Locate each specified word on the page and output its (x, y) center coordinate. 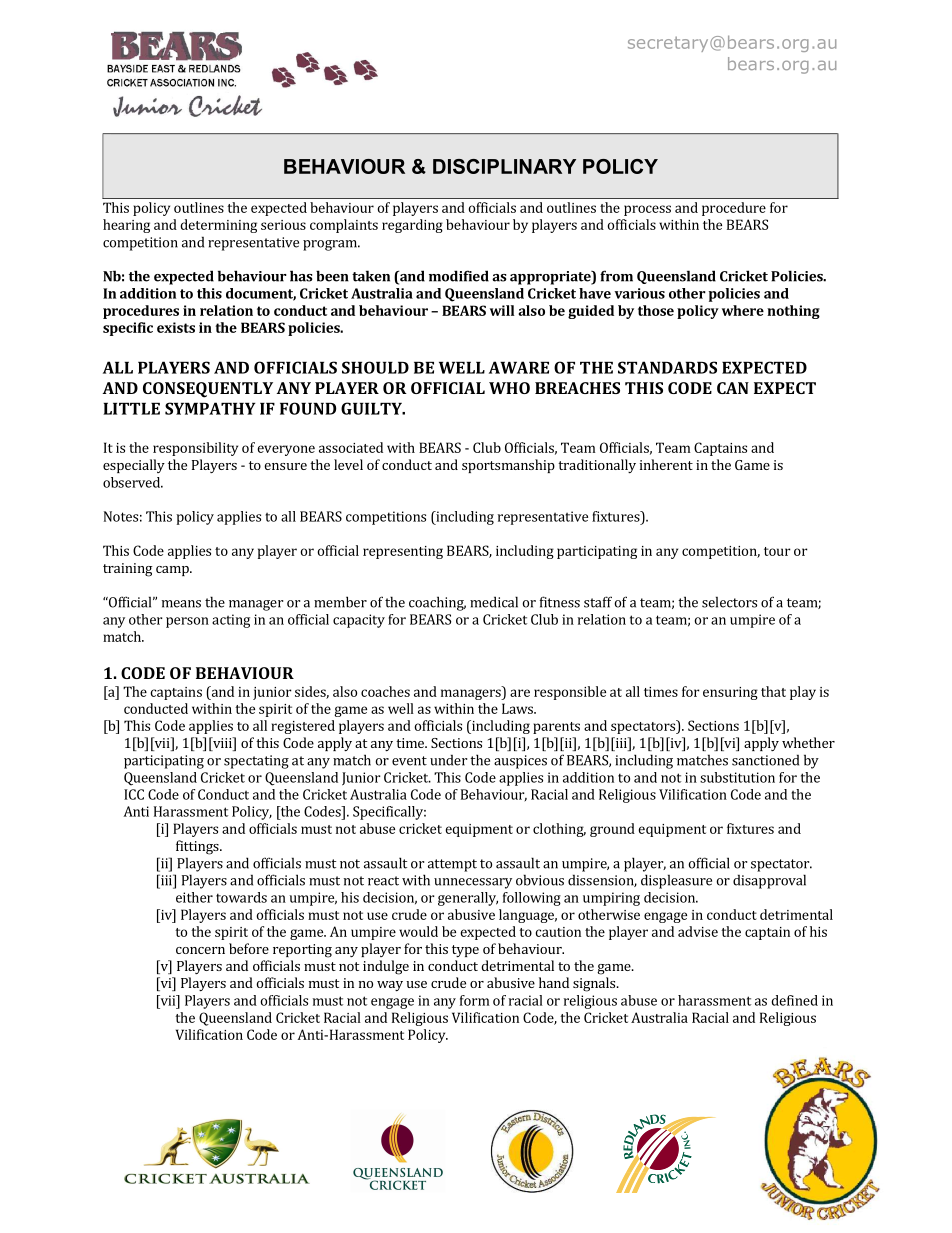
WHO (509, 388)
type (465, 951)
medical (494, 602)
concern (200, 950)
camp (173, 571)
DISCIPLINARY (504, 166)
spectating (256, 762)
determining (218, 226)
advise (698, 931)
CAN (733, 388)
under (448, 760)
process (647, 210)
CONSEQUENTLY (208, 390)
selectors (729, 602)
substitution (737, 777)
